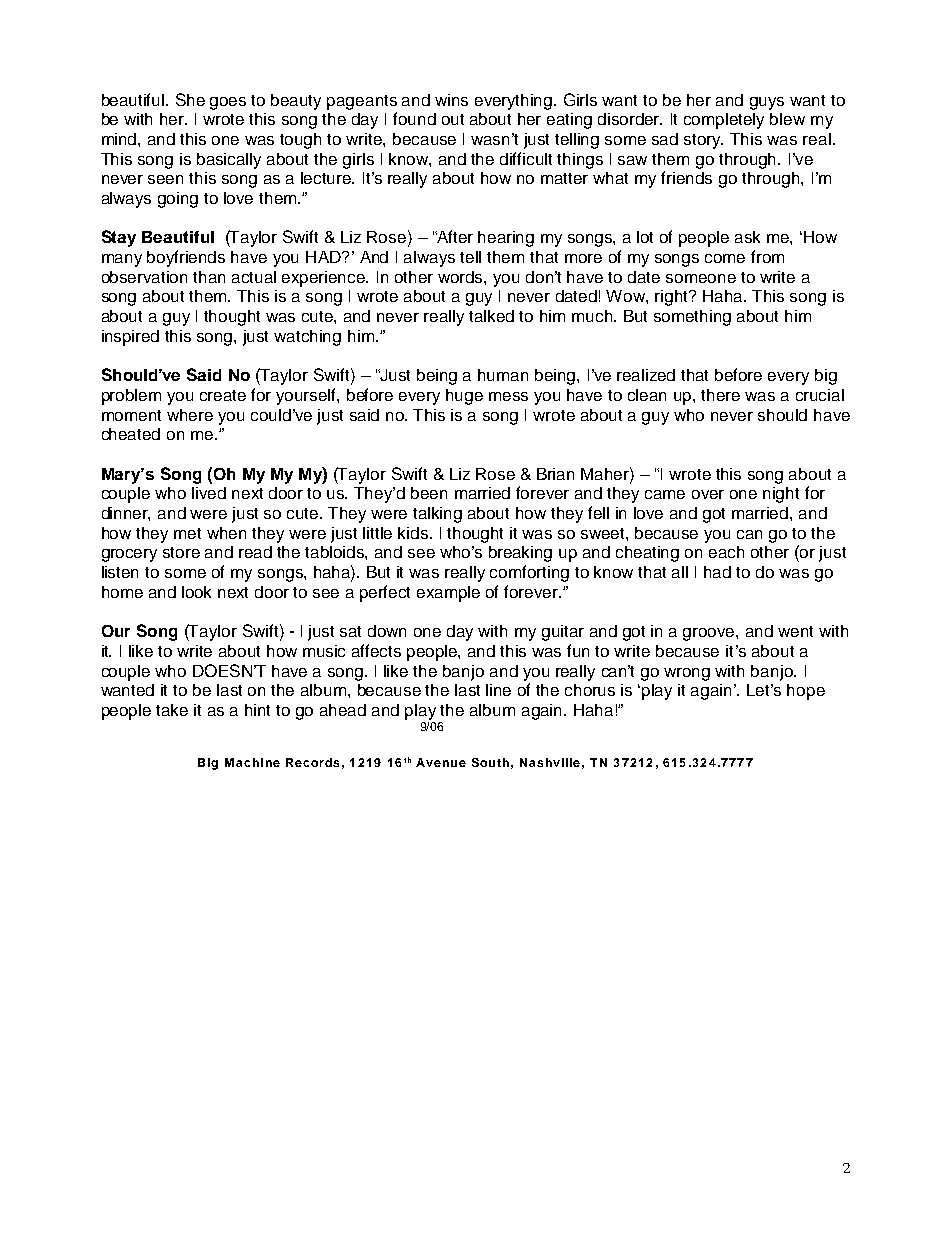 Image resolution: width=952 pixels, height=1233 pixels. Describe the element at coordinates (228, 103) in the screenshot. I see `goes` at that location.
